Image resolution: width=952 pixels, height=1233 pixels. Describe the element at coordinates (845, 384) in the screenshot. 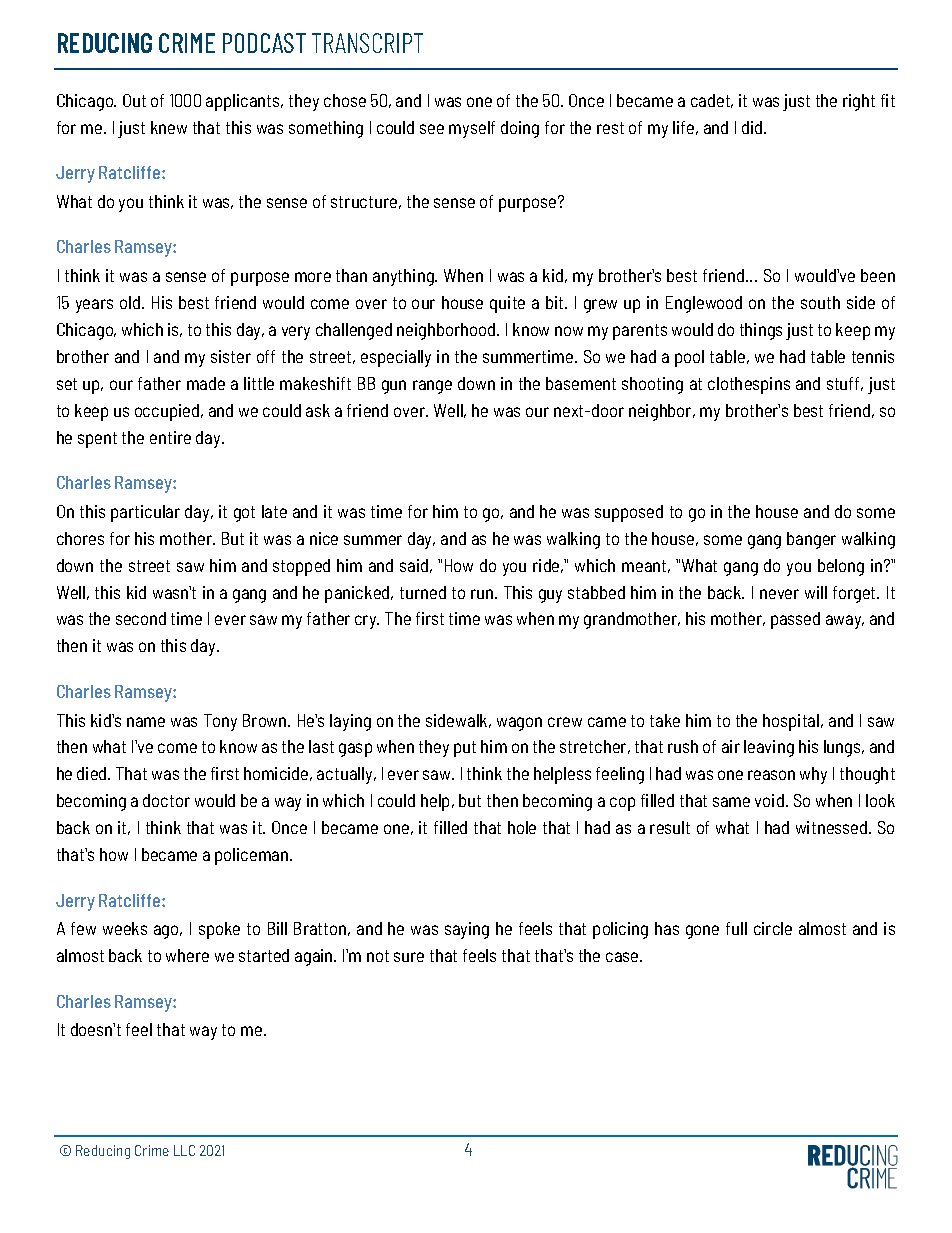

I see `stuff` at that location.
